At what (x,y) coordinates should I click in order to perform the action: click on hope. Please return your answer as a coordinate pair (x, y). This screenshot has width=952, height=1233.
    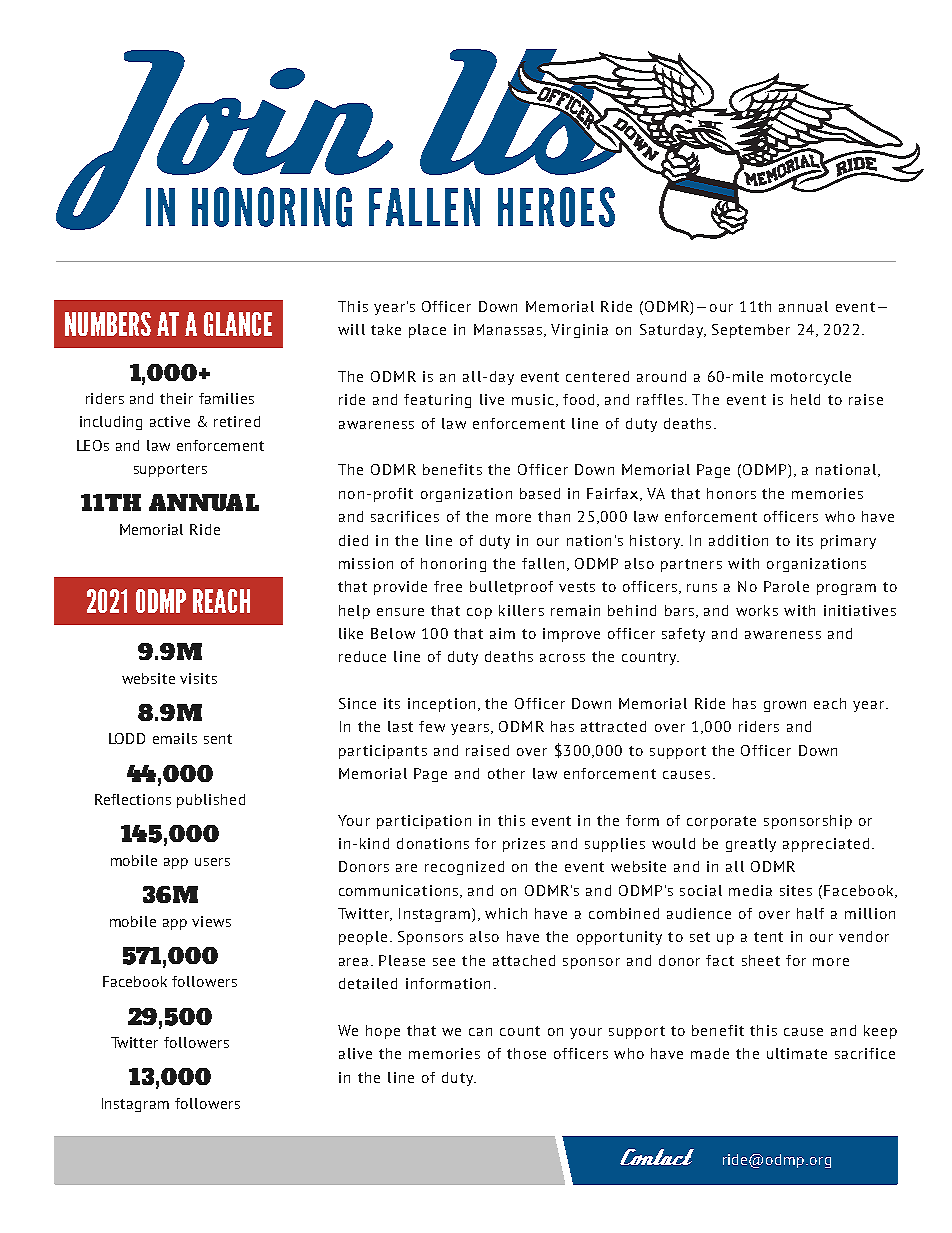
    Looking at the image, I should click on (383, 1032).
